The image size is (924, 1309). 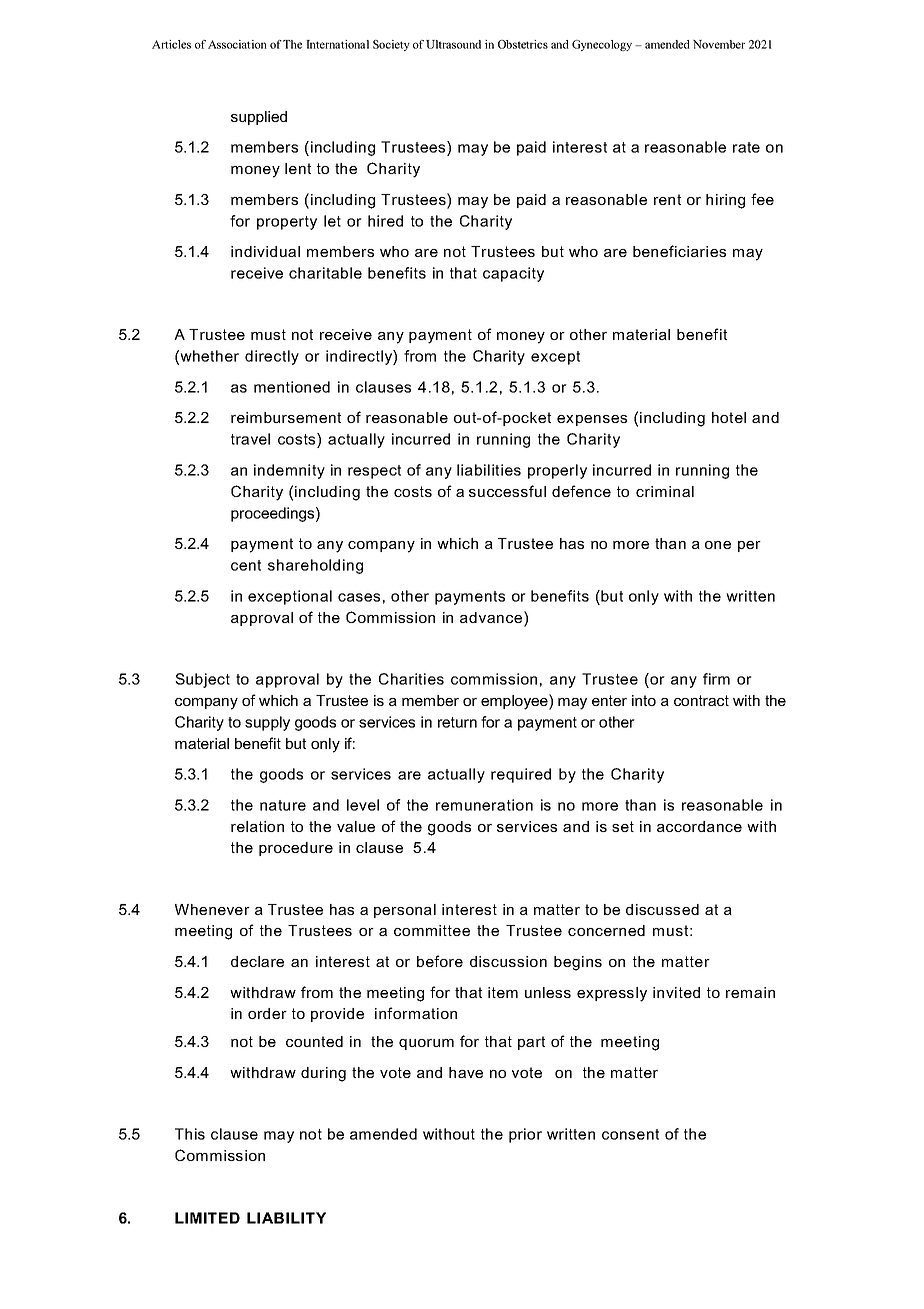 What do you see at coordinates (484, 805) in the screenshot?
I see `remuneration` at bounding box center [484, 805].
